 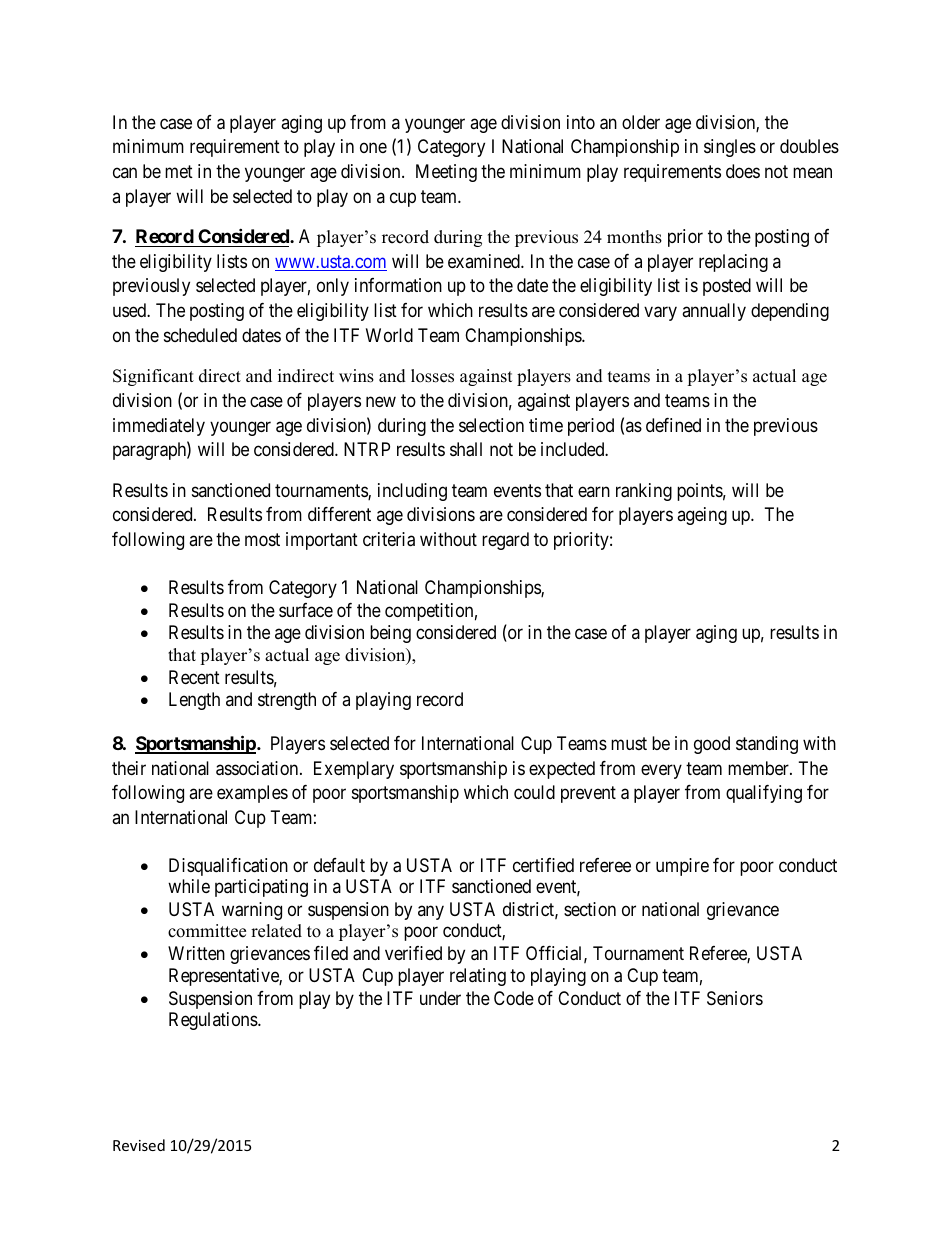 What do you see at coordinates (735, 998) in the document?
I see `Seniors` at bounding box center [735, 998].
